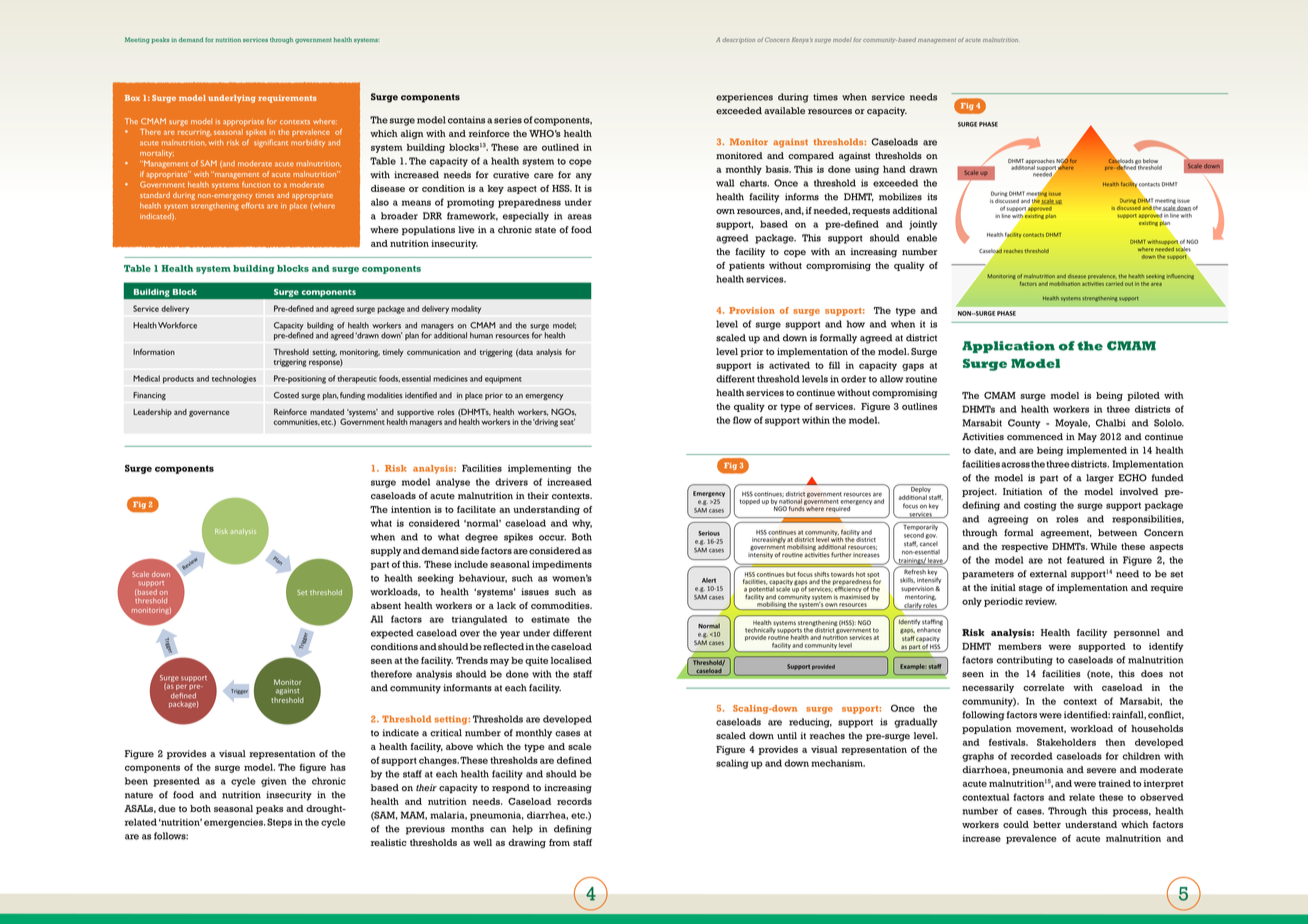  Describe the element at coordinates (234, 823) in the screenshot. I see `emergencies` at that location.
